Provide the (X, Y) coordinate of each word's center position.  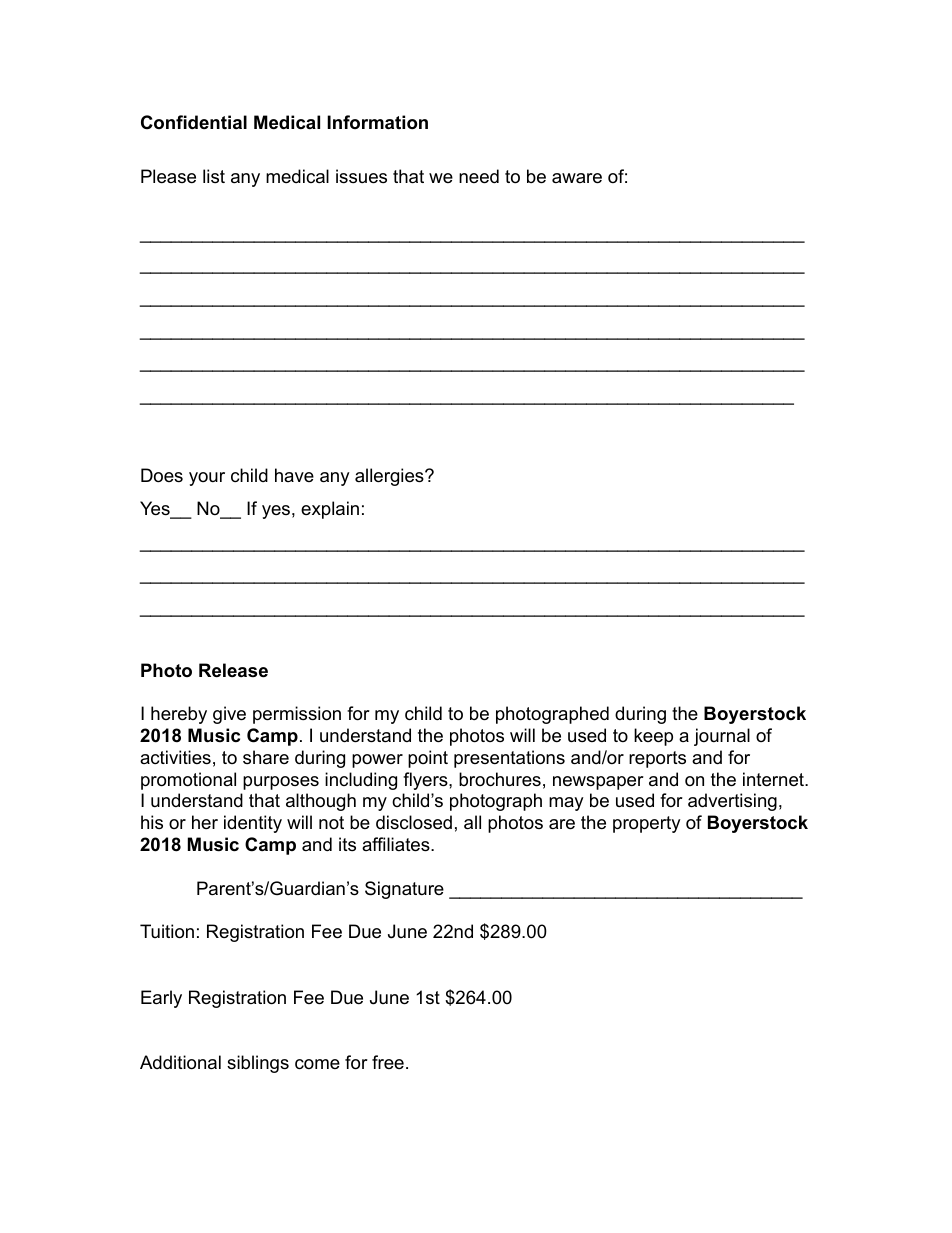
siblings (258, 1064)
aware (577, 178)
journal (722, 737)
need (479, 176)
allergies (390, 477)
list (214, 176)
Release (233, 670)
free (388, 1062)
